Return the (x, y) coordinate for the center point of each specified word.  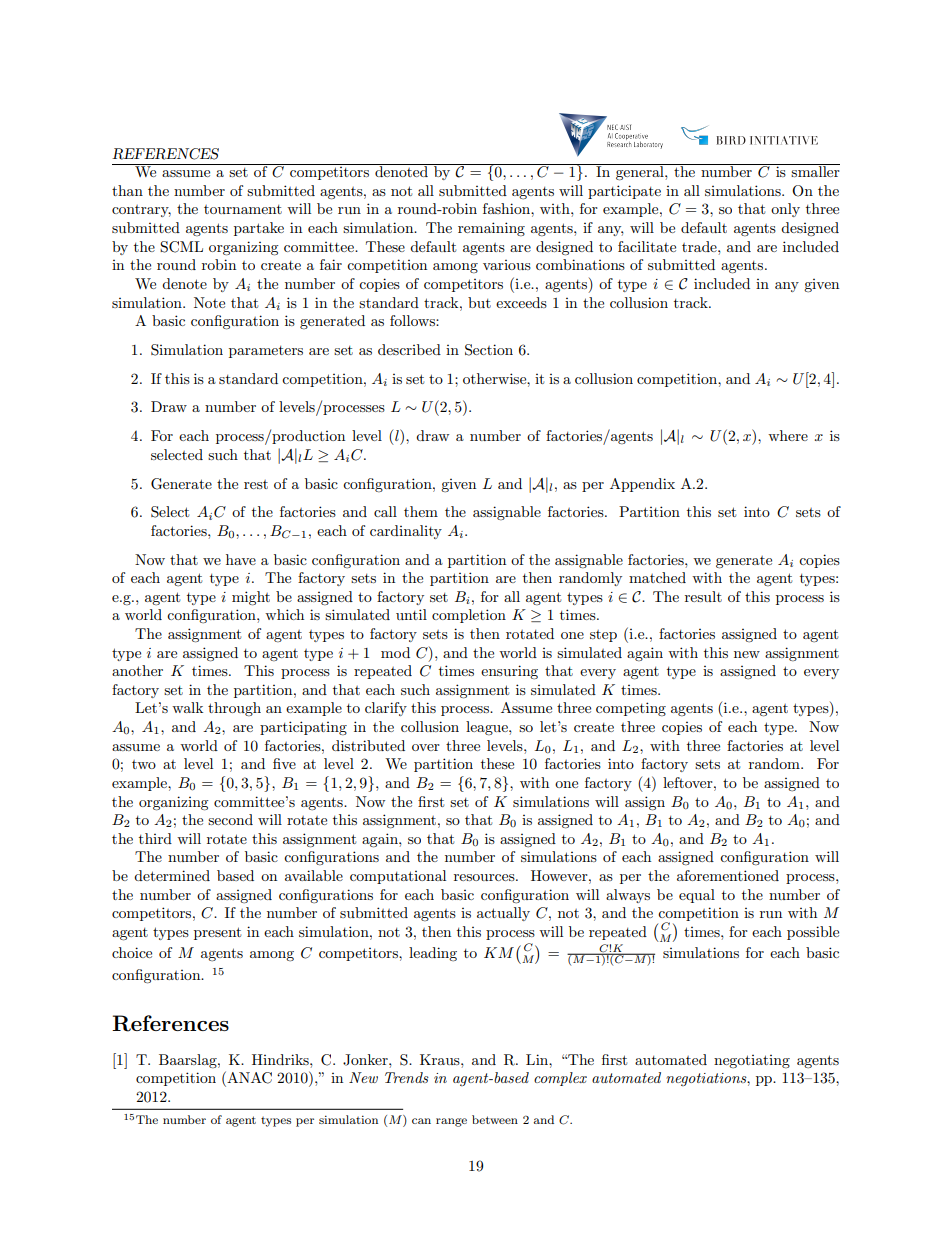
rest (256, 484)
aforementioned (728, 875)
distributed (368, 745)
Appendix (642, 485)
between (495, 1119)
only (785, 210)
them (421, 511)
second (230, 819)
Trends (407, 1077)
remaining (491, 229)
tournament (243, 209)
